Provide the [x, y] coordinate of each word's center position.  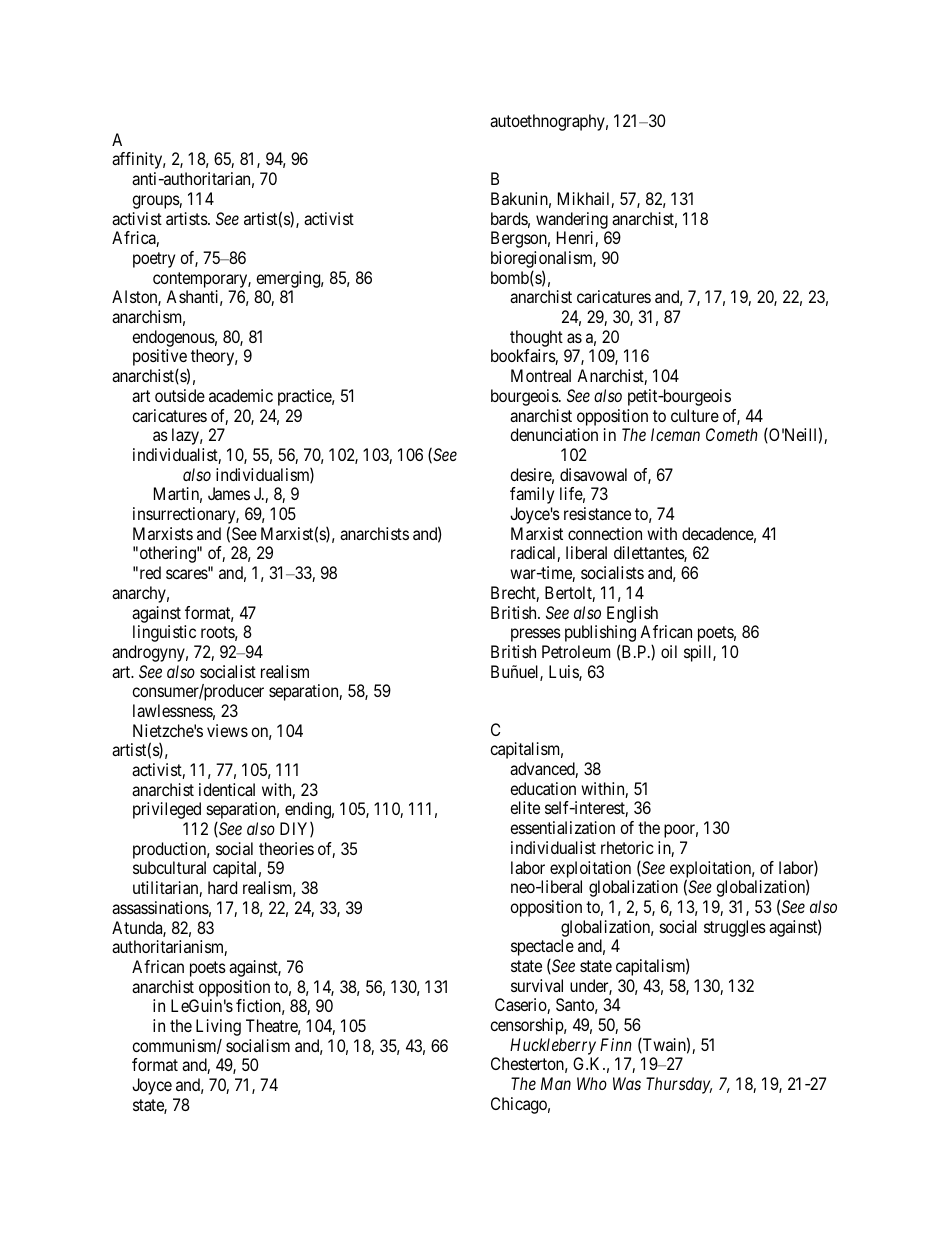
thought [536, 338]
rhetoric [627, 847]
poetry [154, 260]
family [532, 495]
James [229, 493]
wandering [572, 220]
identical [227, 789]
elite [525, 807]
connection [605, 533]
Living [218, 1027]
